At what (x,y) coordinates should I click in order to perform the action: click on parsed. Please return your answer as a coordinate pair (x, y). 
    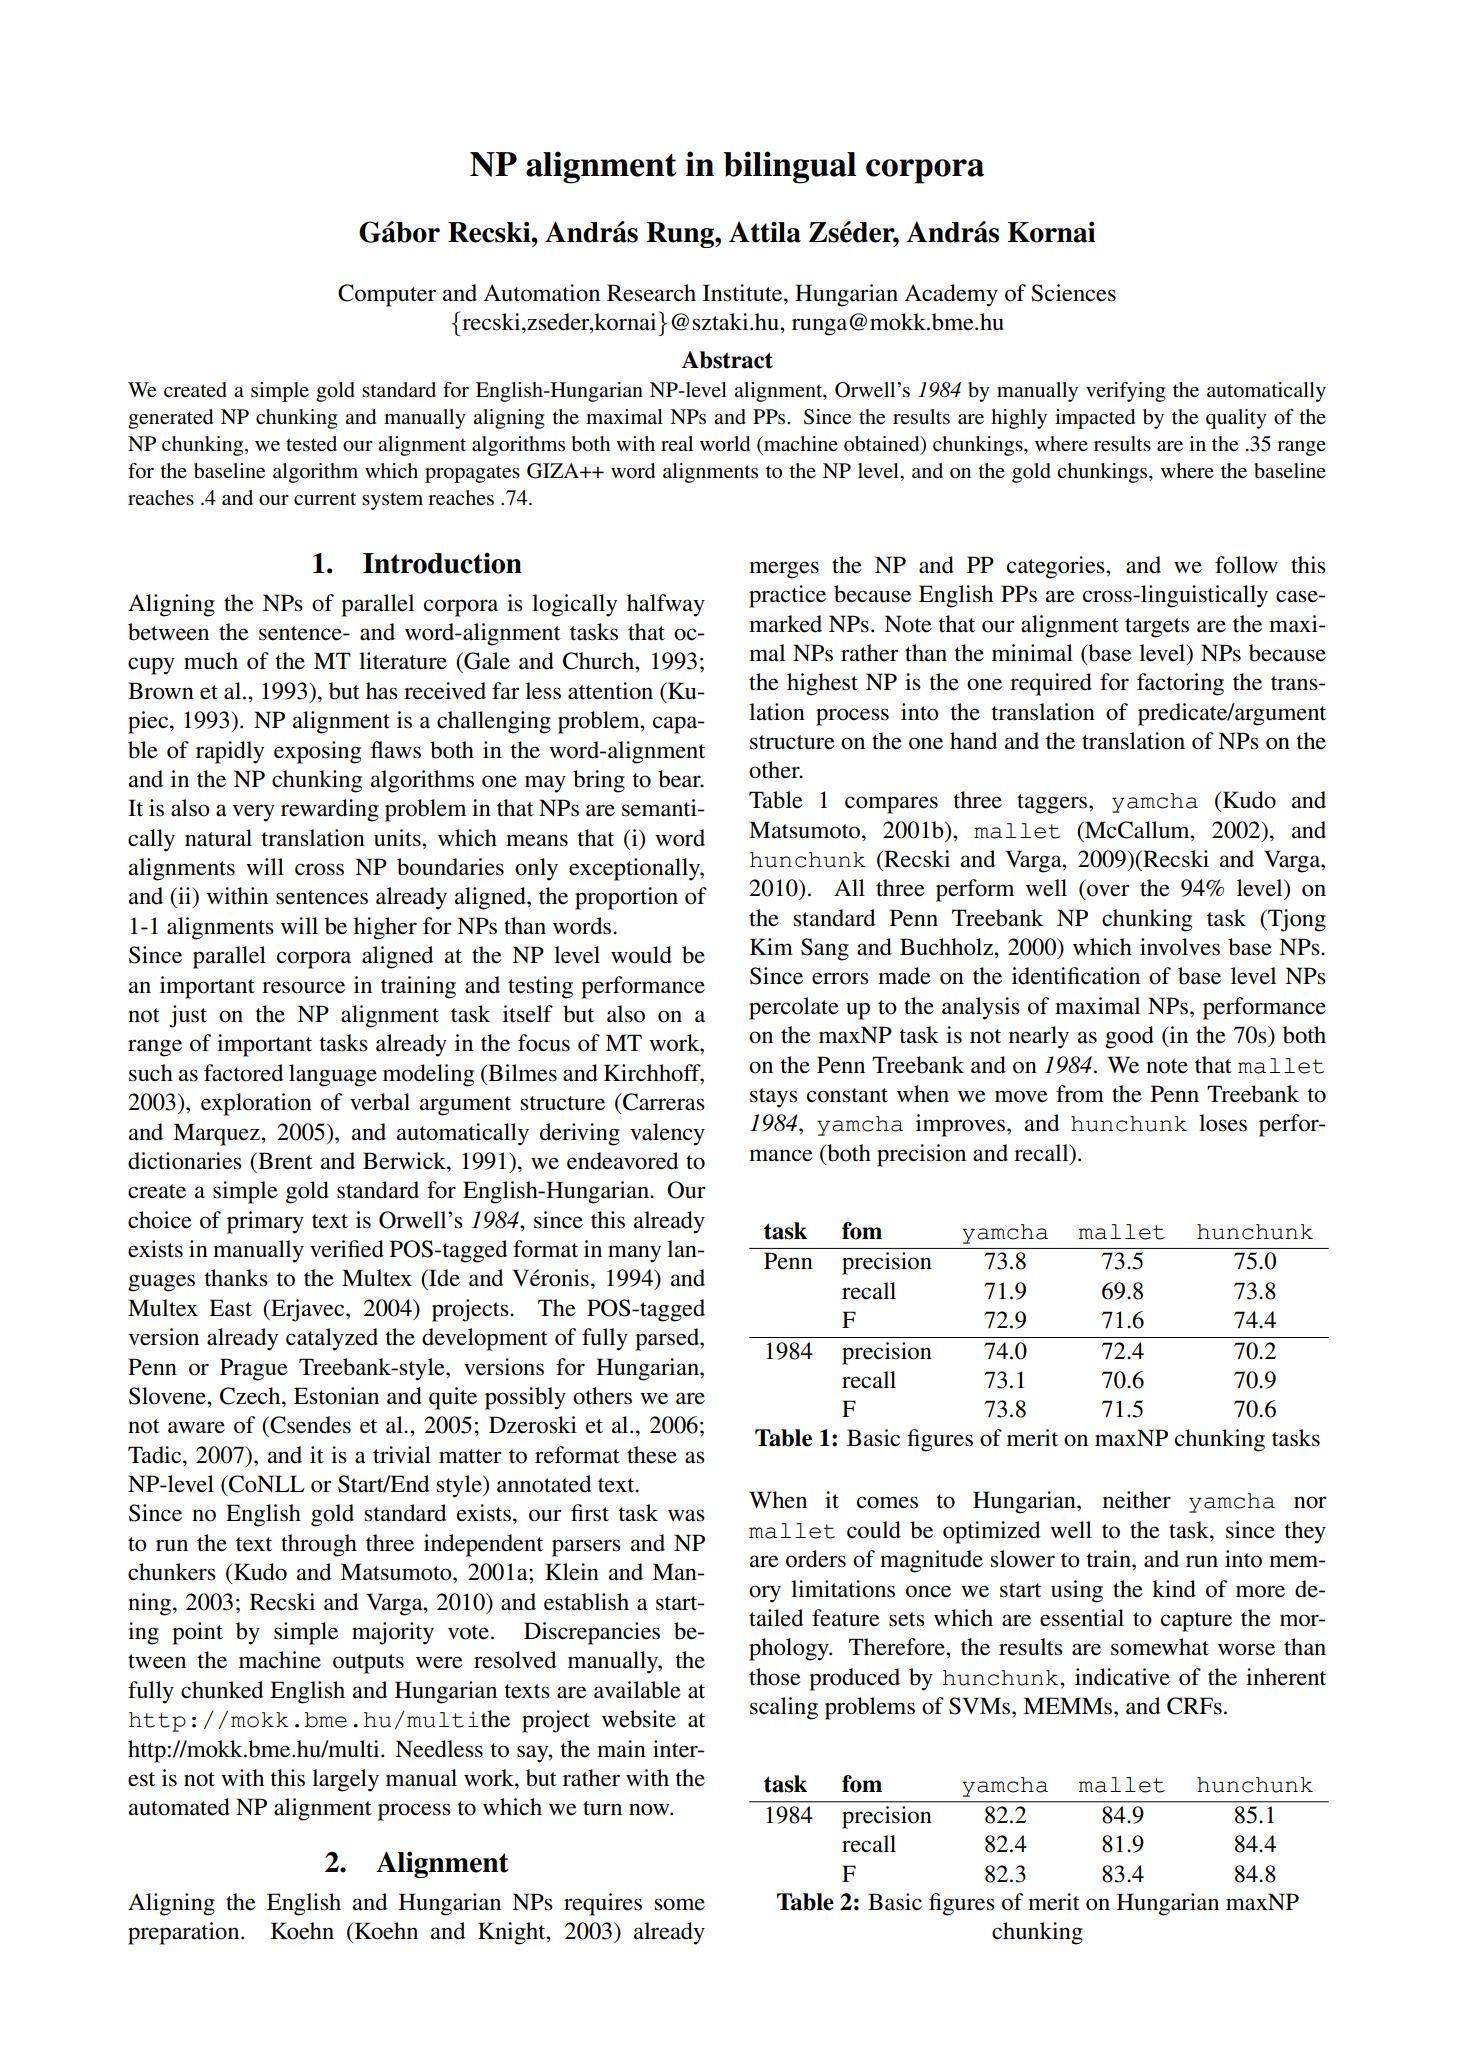
    Looking at the image, I should click on (668, 1339).
